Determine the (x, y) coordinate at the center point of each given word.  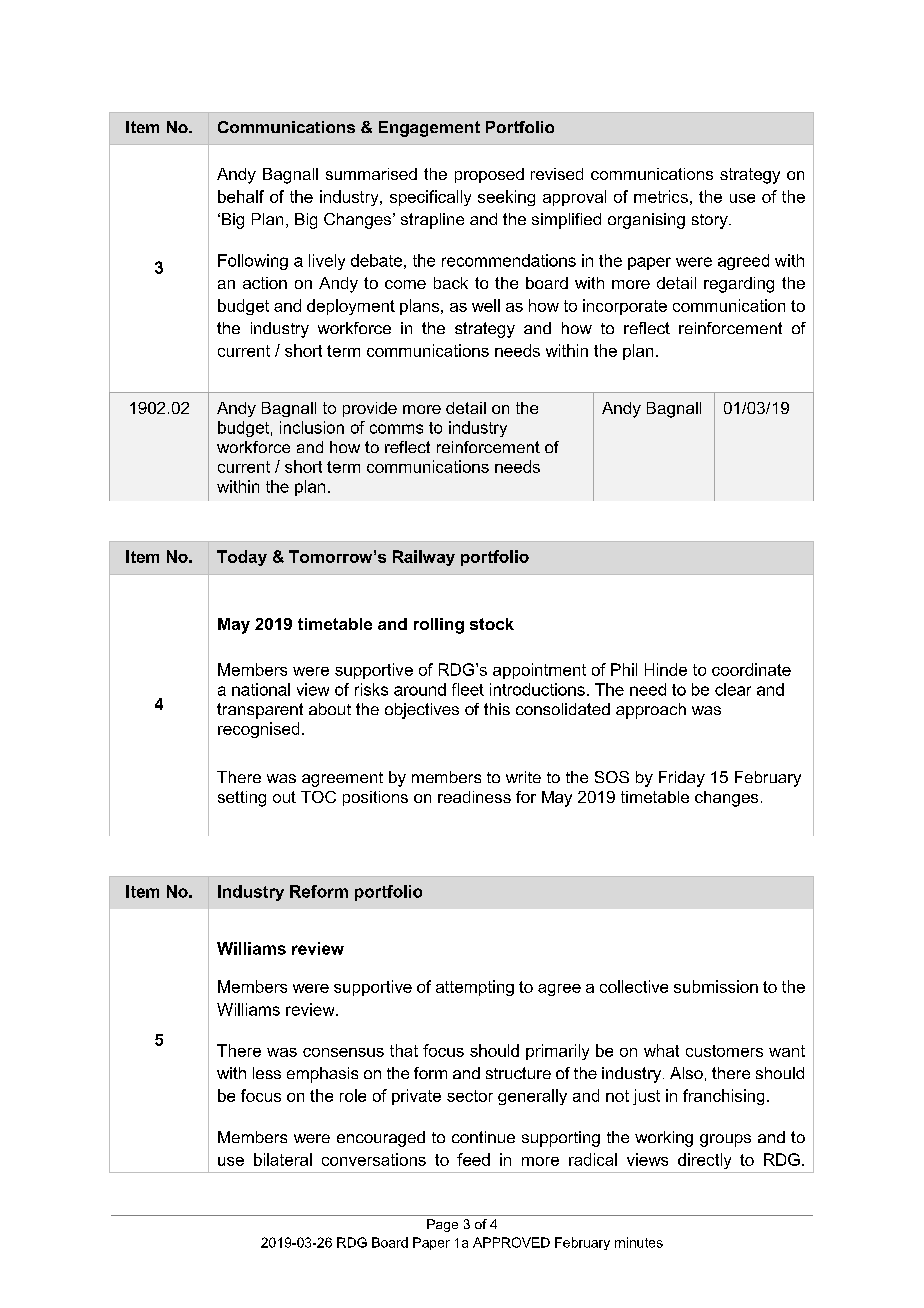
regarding (739, 285)
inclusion (312, 427)
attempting (475, 988)
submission (716, 986)
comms (396, 429)
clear (733, 689)
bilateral (283, 1159)
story (711, 221)
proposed (489, 175)
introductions (537, 689)
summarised (371, 174)
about (330, 709)
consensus (343, 1052)
